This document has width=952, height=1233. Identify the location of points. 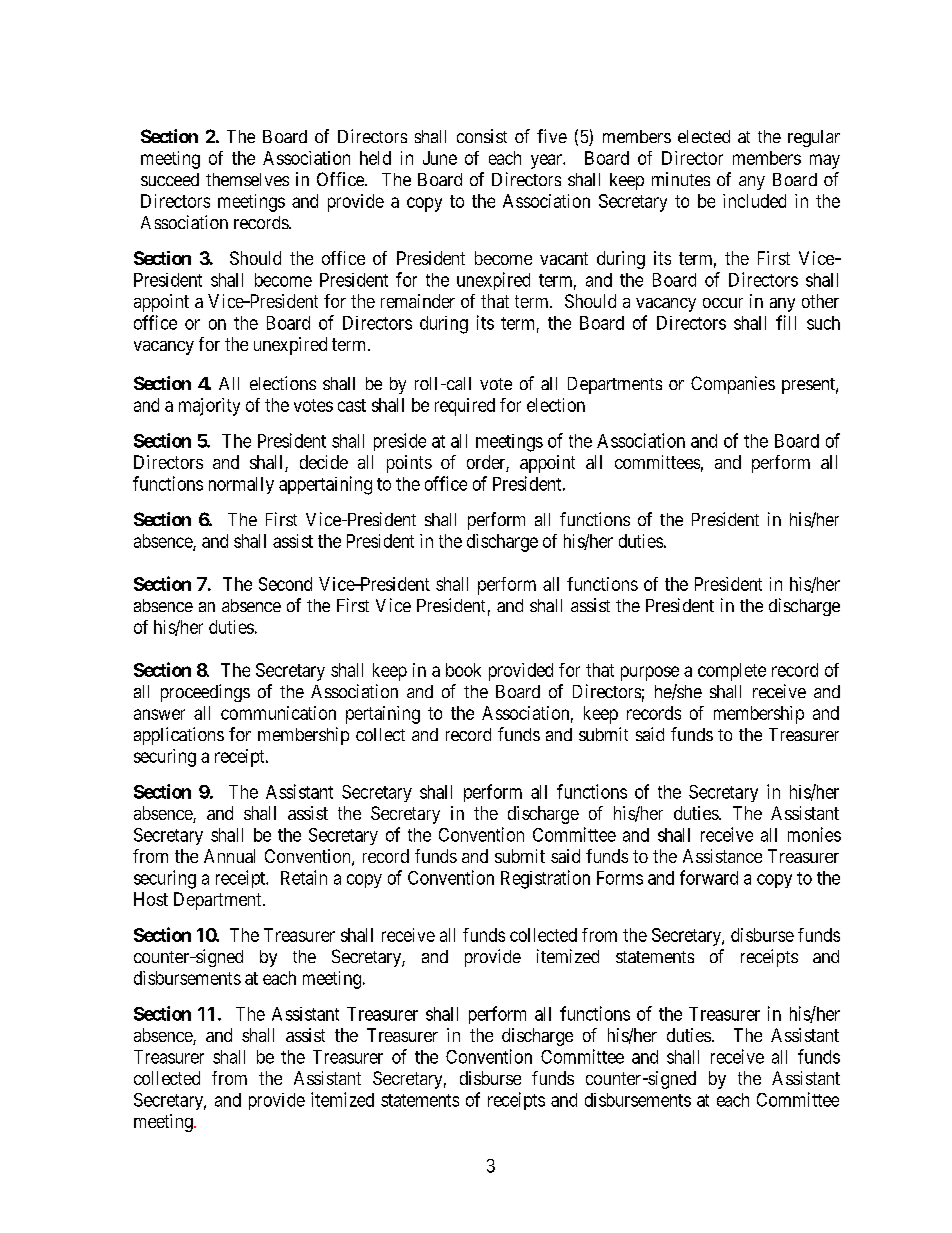
(409, 464).
